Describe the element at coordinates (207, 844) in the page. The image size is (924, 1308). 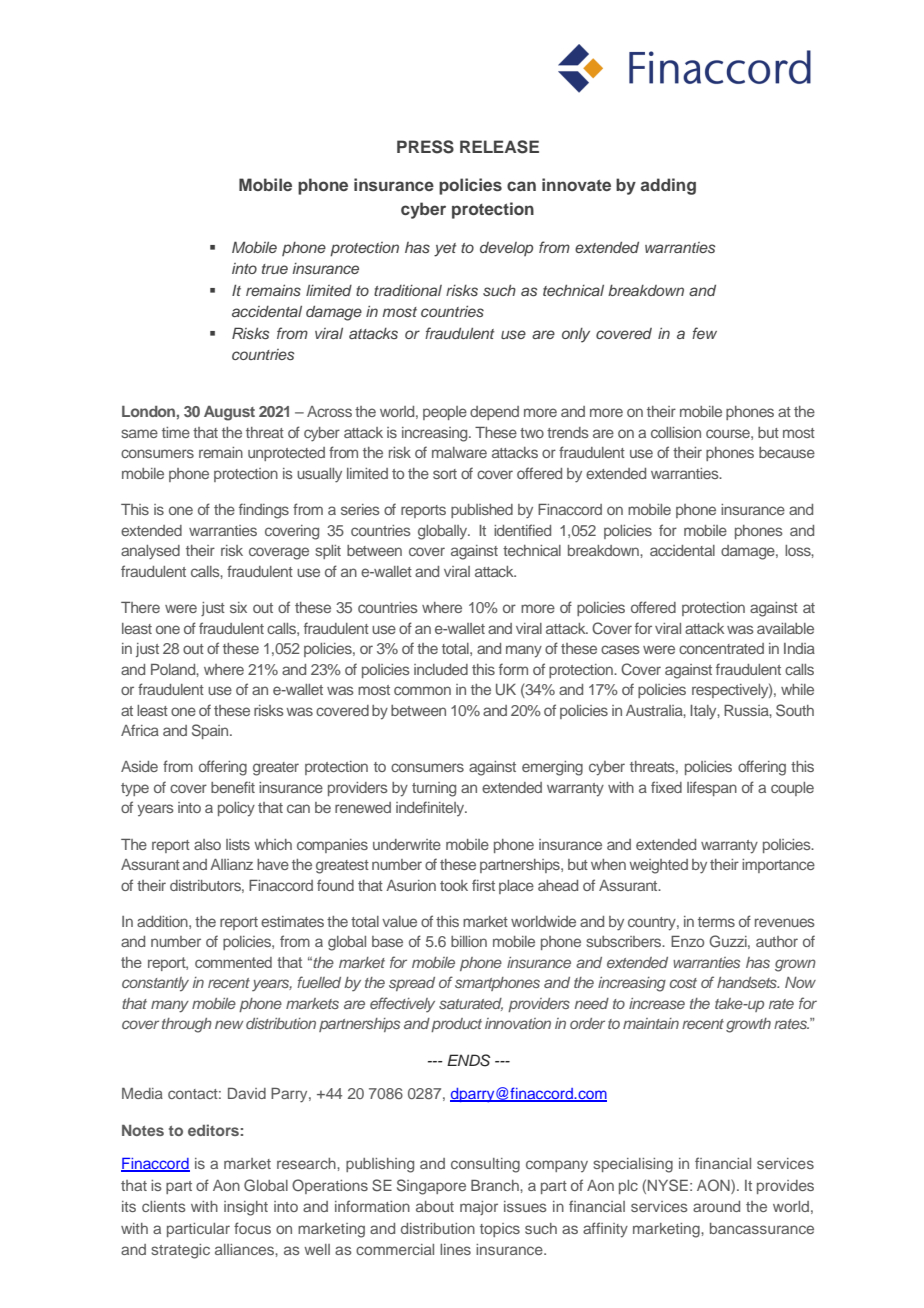
I see `also` at that location.
